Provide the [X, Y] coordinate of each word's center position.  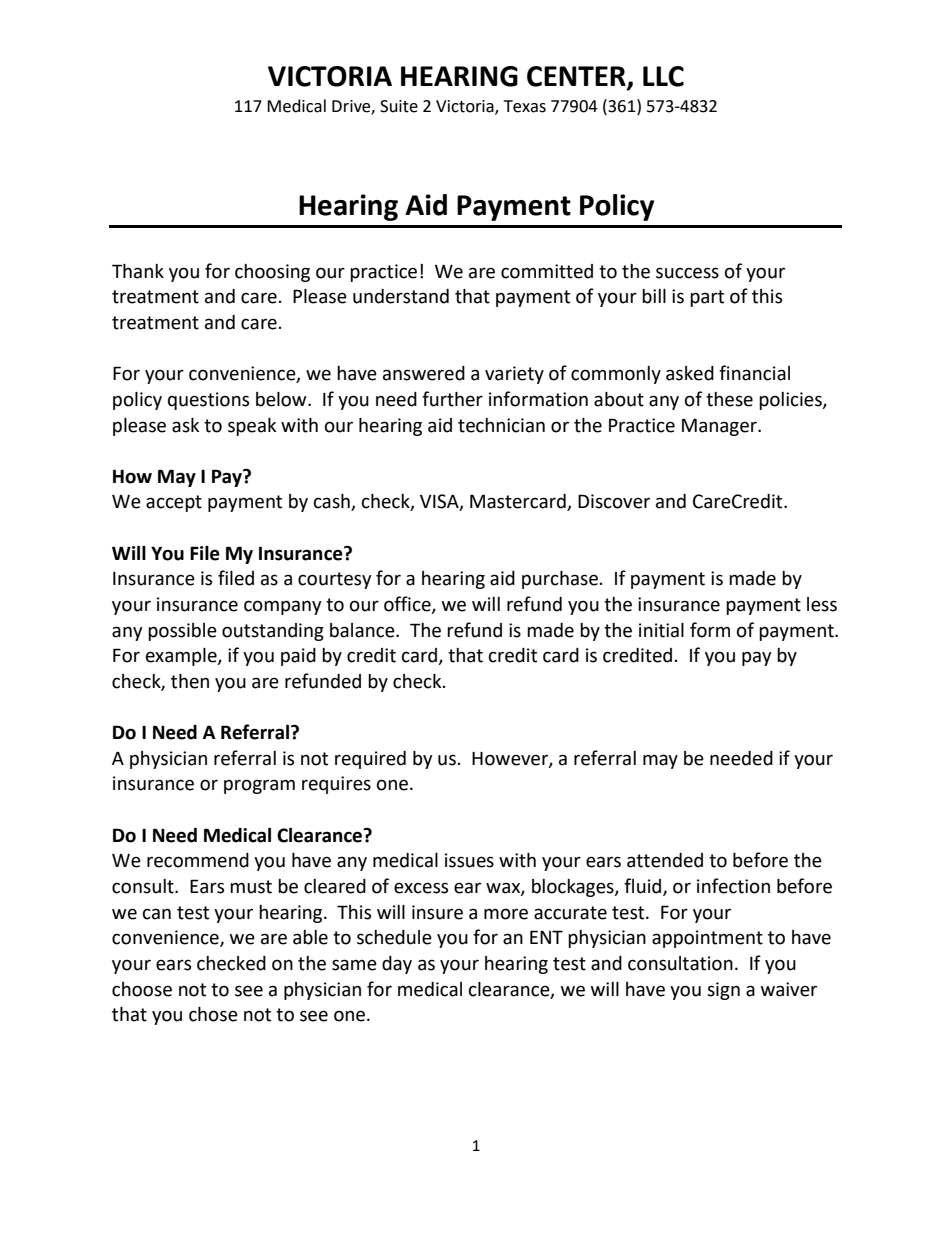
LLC [663, 76]
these [729, 399]
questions [208, 401]
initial [661, 630]
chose [213, 1014]
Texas [525, 106]
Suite [399, 106]
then [190, 681]
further [452, 399]
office [408, 605]
